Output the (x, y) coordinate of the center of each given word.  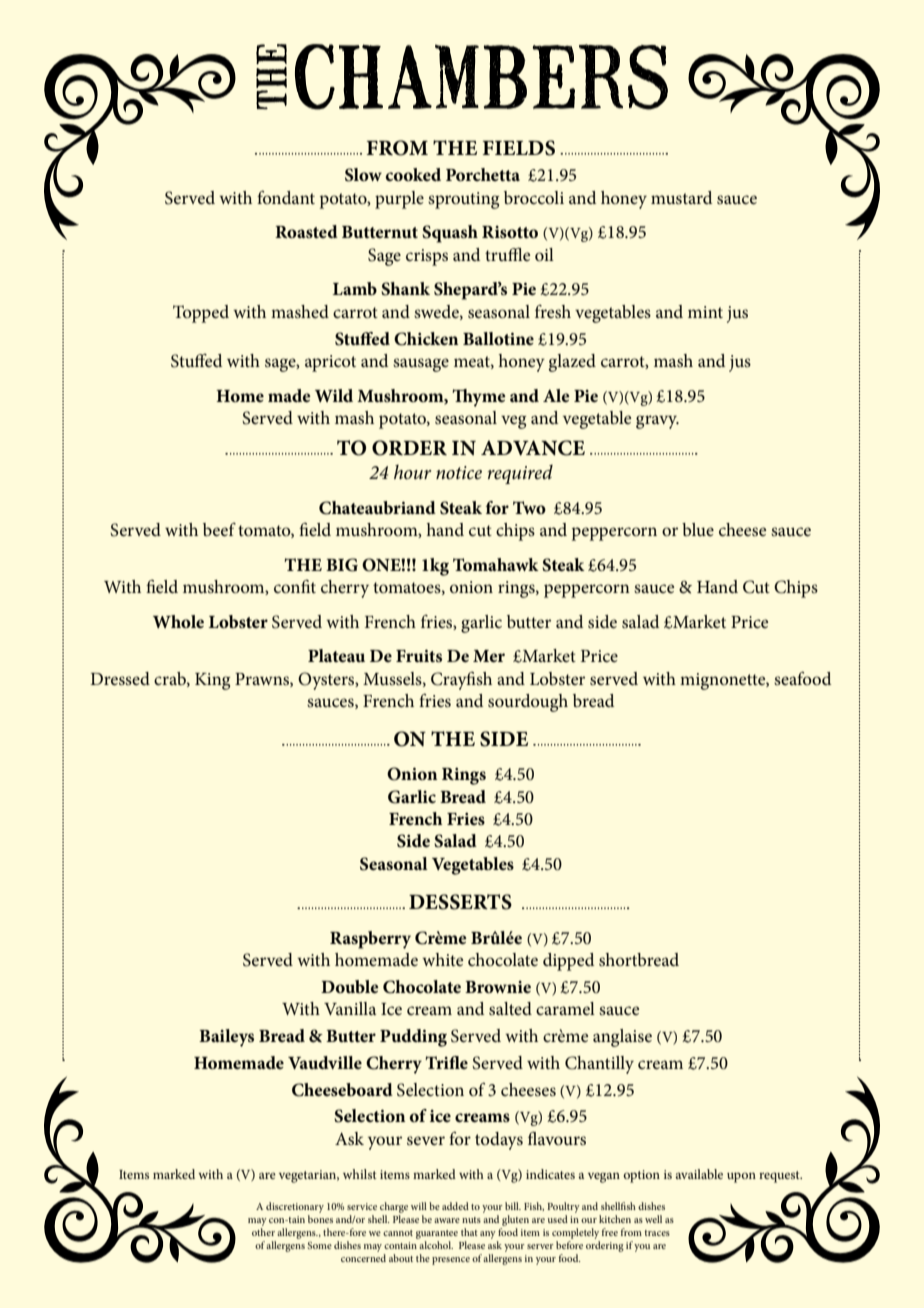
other (263, 1232)
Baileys (226, 1038)
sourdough (528, 703)
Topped (201, 314)
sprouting (463, 200)
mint (705, 312)
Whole (178, 622)
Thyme (479, 398)
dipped (568, 962)
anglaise (622, 1038)
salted (510, 1008)
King (212, 681)
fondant (286, 197)
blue (698, 529)
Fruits (419, 656)
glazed (572, 363)
